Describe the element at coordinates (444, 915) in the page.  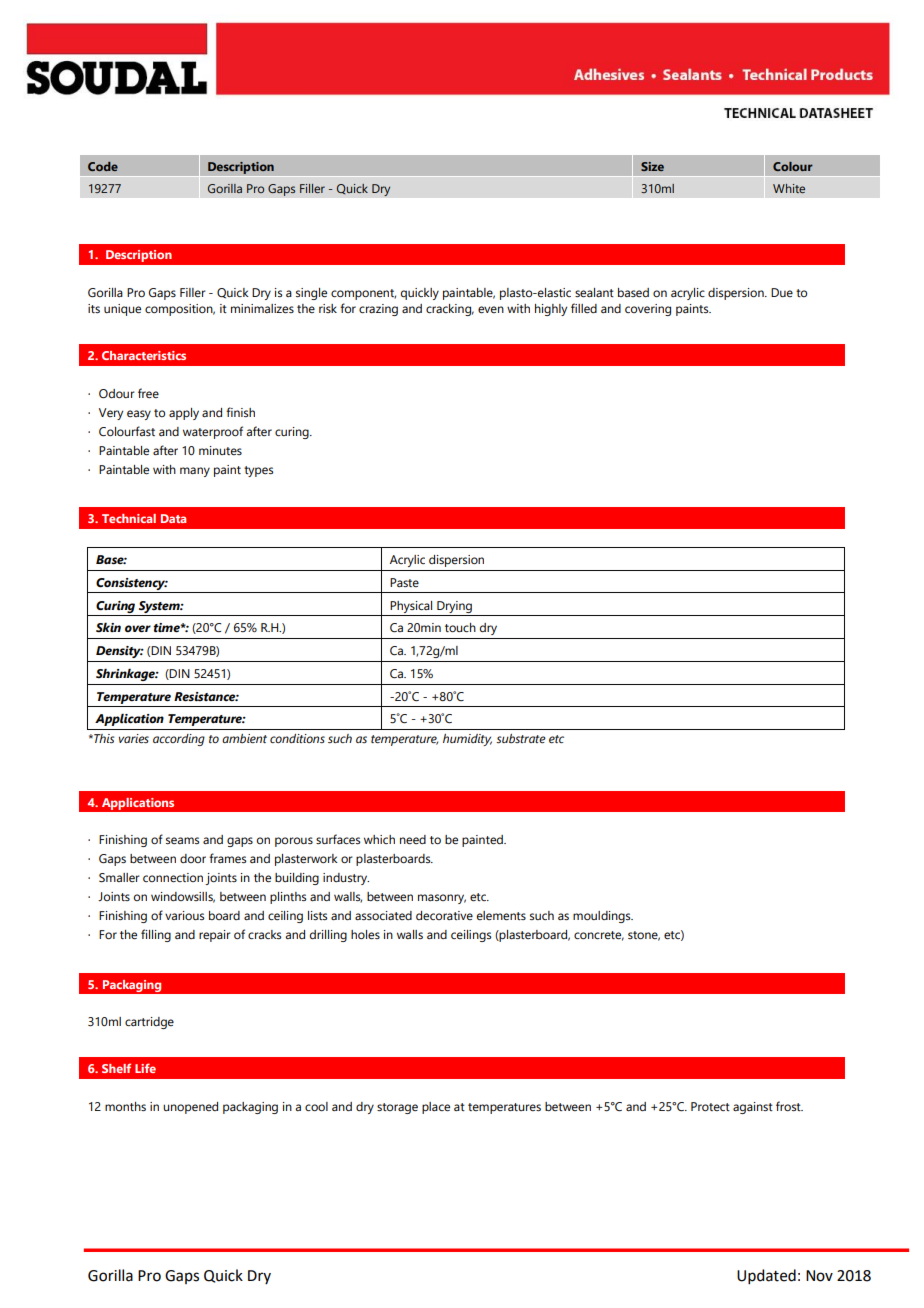
I see `decorative` at that location.
